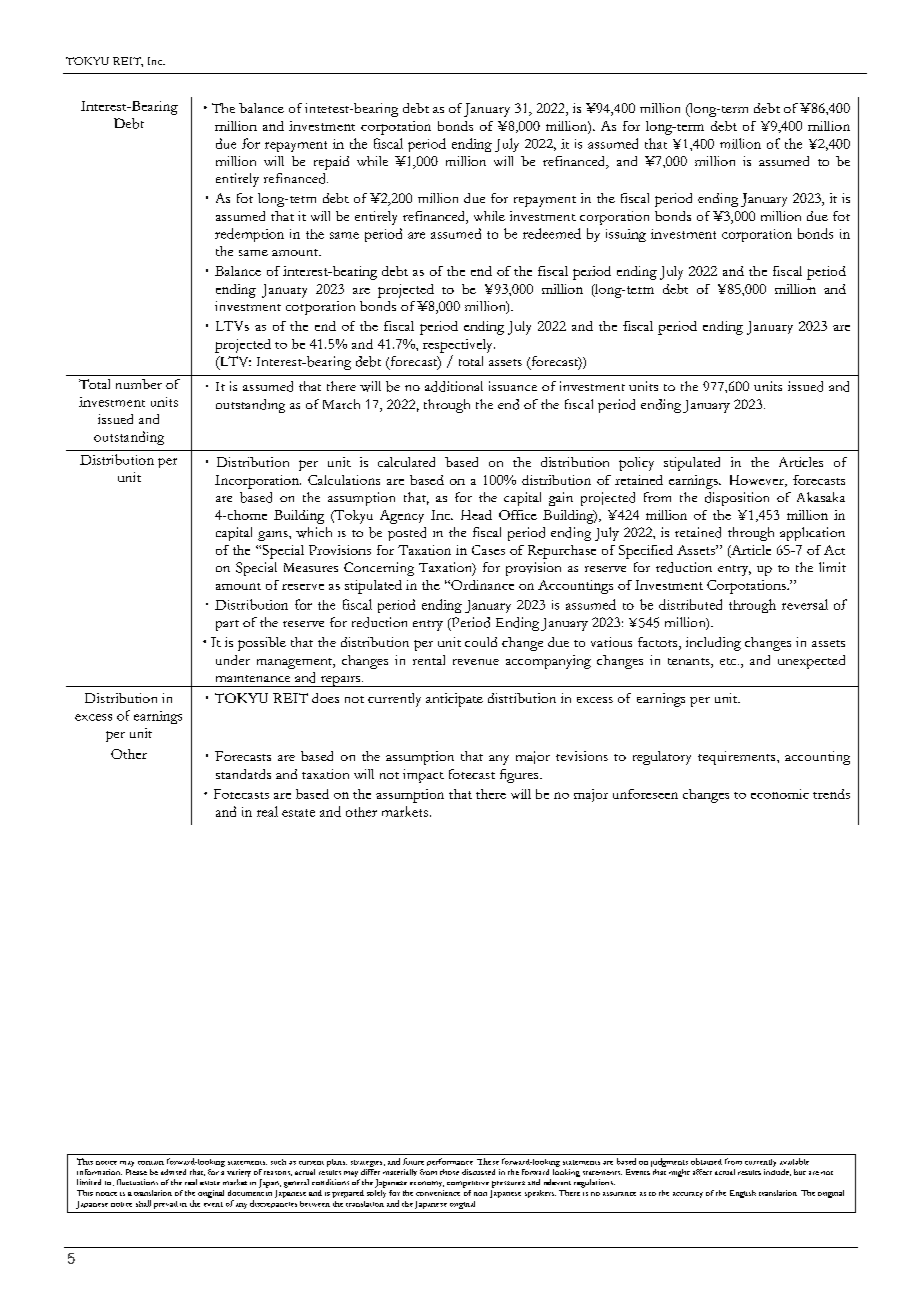 The height and width of the screenshot is (1308, 924). I want to click on redemption, so click(249, 235).
